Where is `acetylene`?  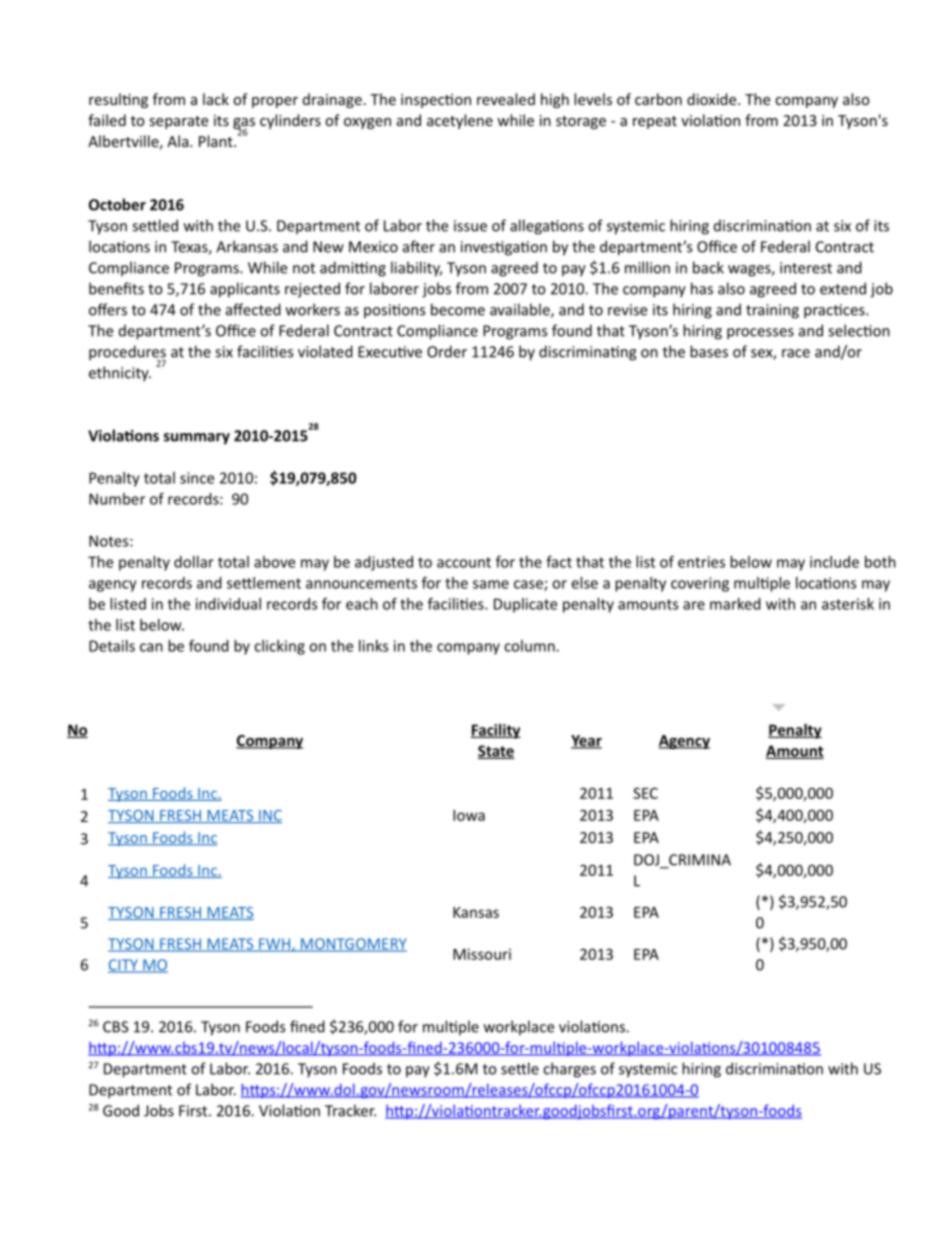 acetylene is located at coordinates (460, 121).
